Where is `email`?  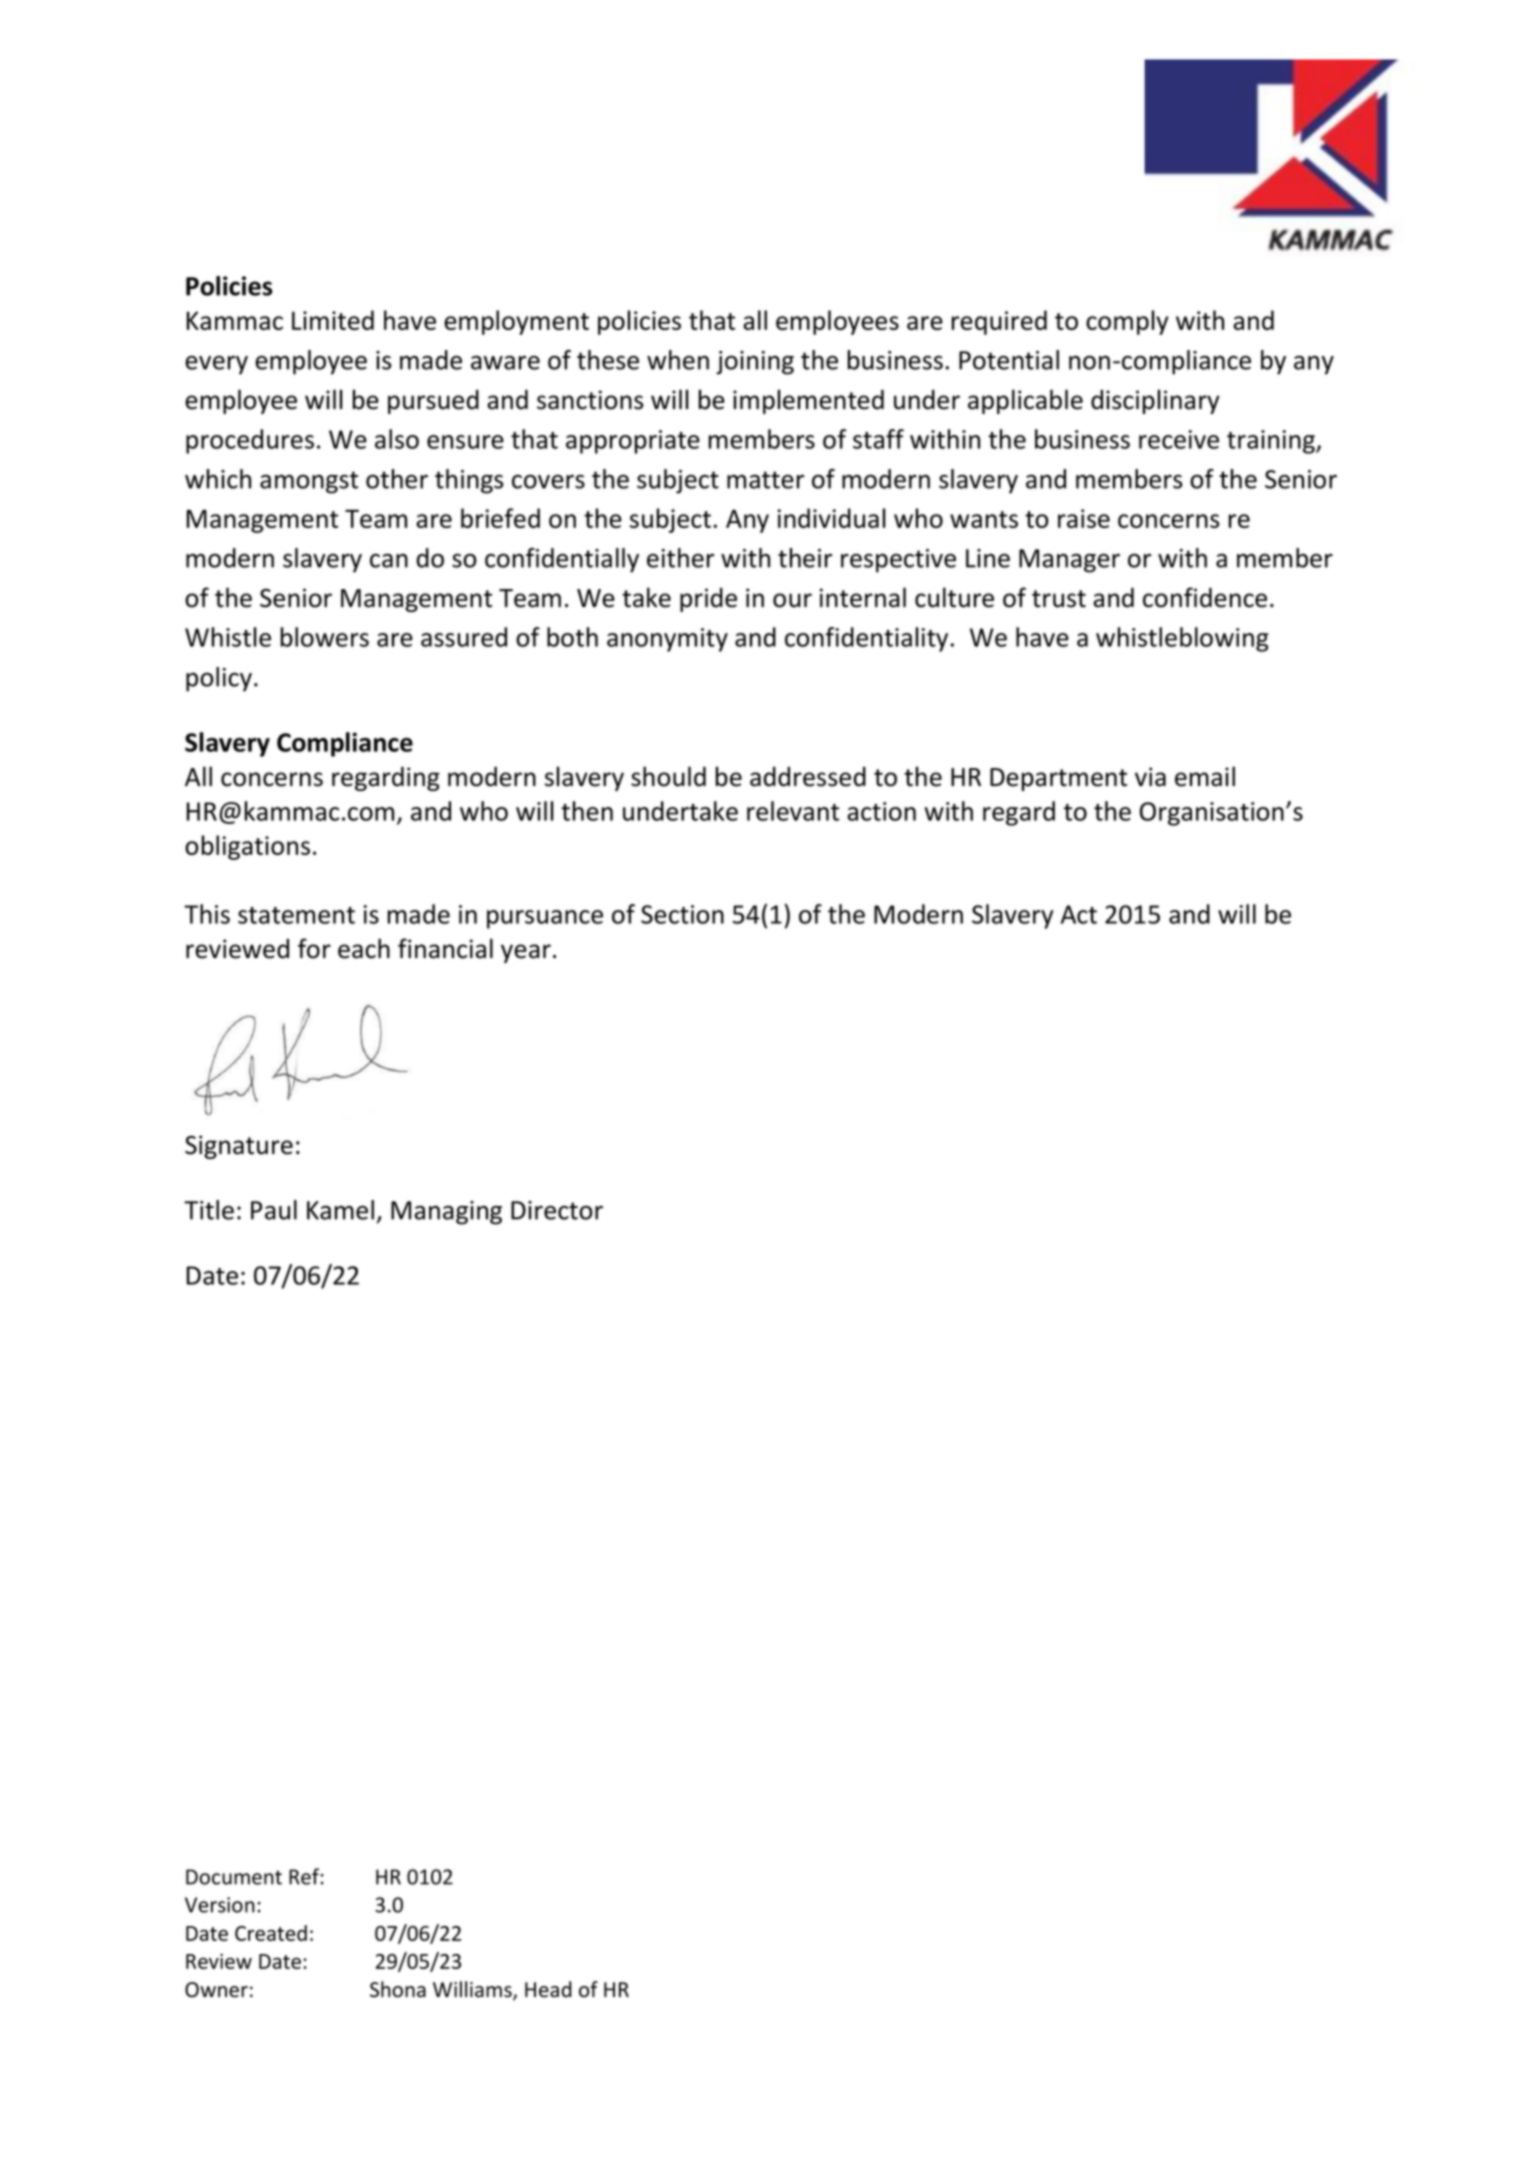 email is located at coordinates (1205, 776).
